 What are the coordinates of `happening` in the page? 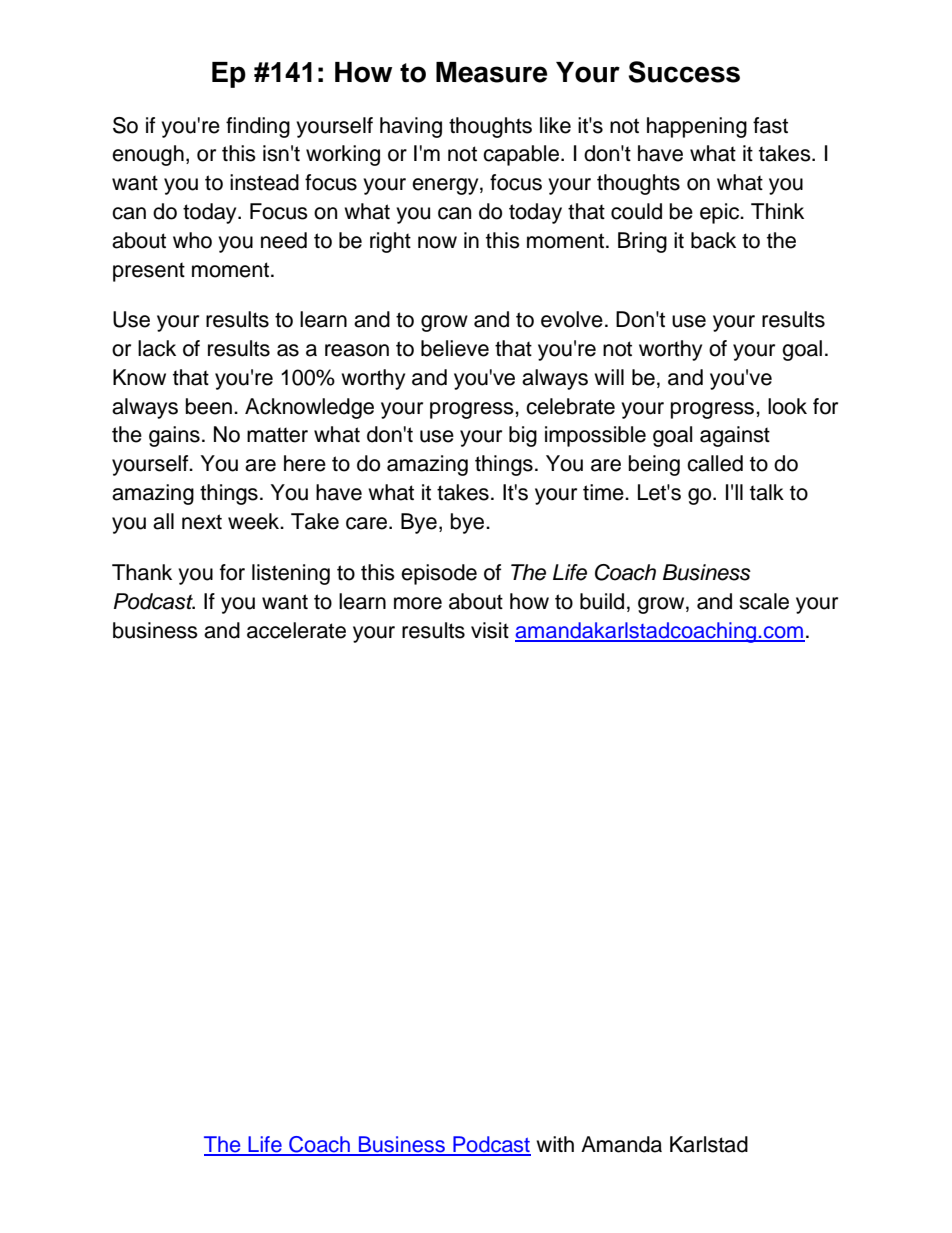 It's located at (697, 127).
